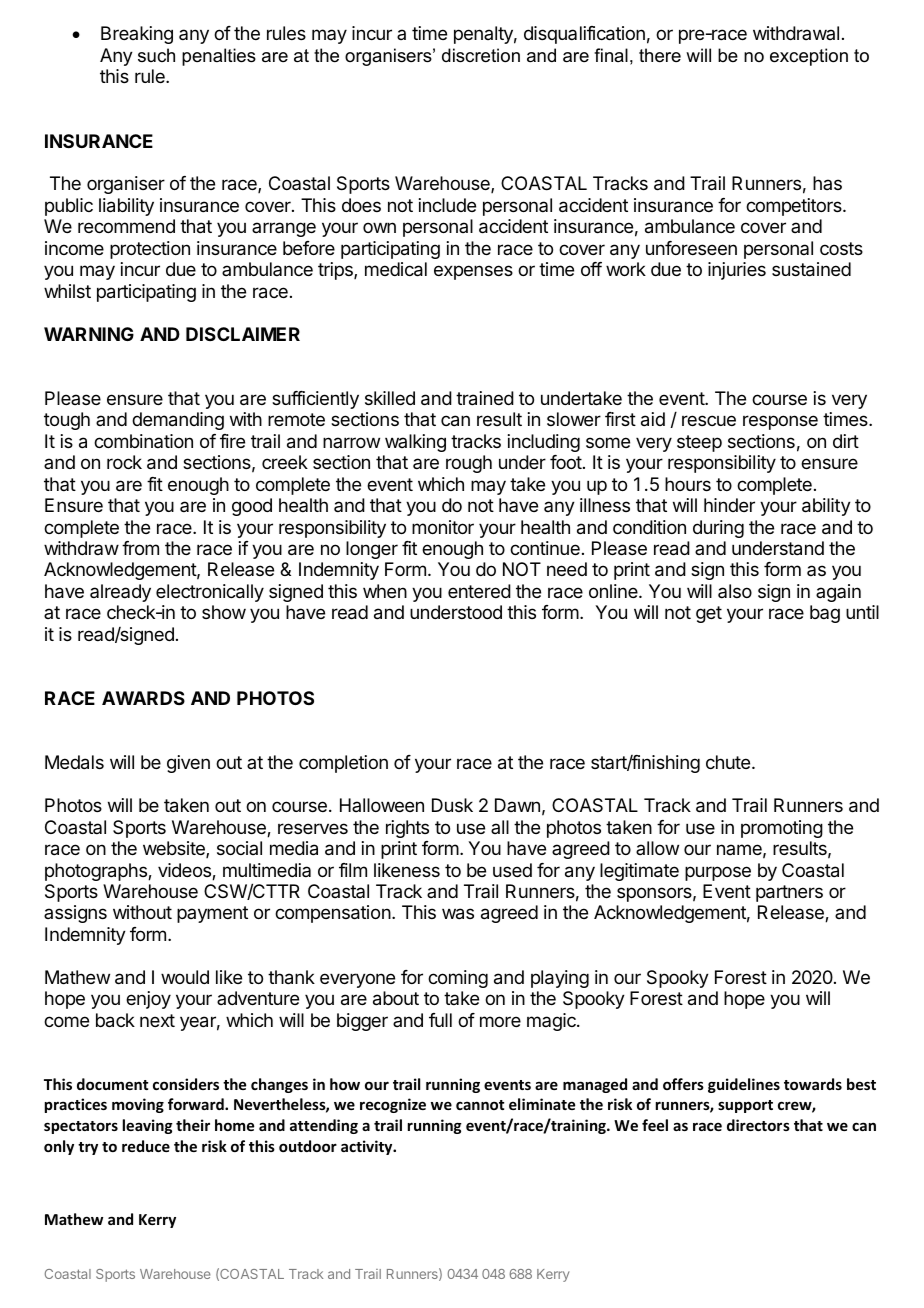 Image resolution: width=924 pixels, height=1308 pixels. What do you see at coordinates (809, 57) in the screenshot?
I see `exception` at bounding box center [809, 57].
